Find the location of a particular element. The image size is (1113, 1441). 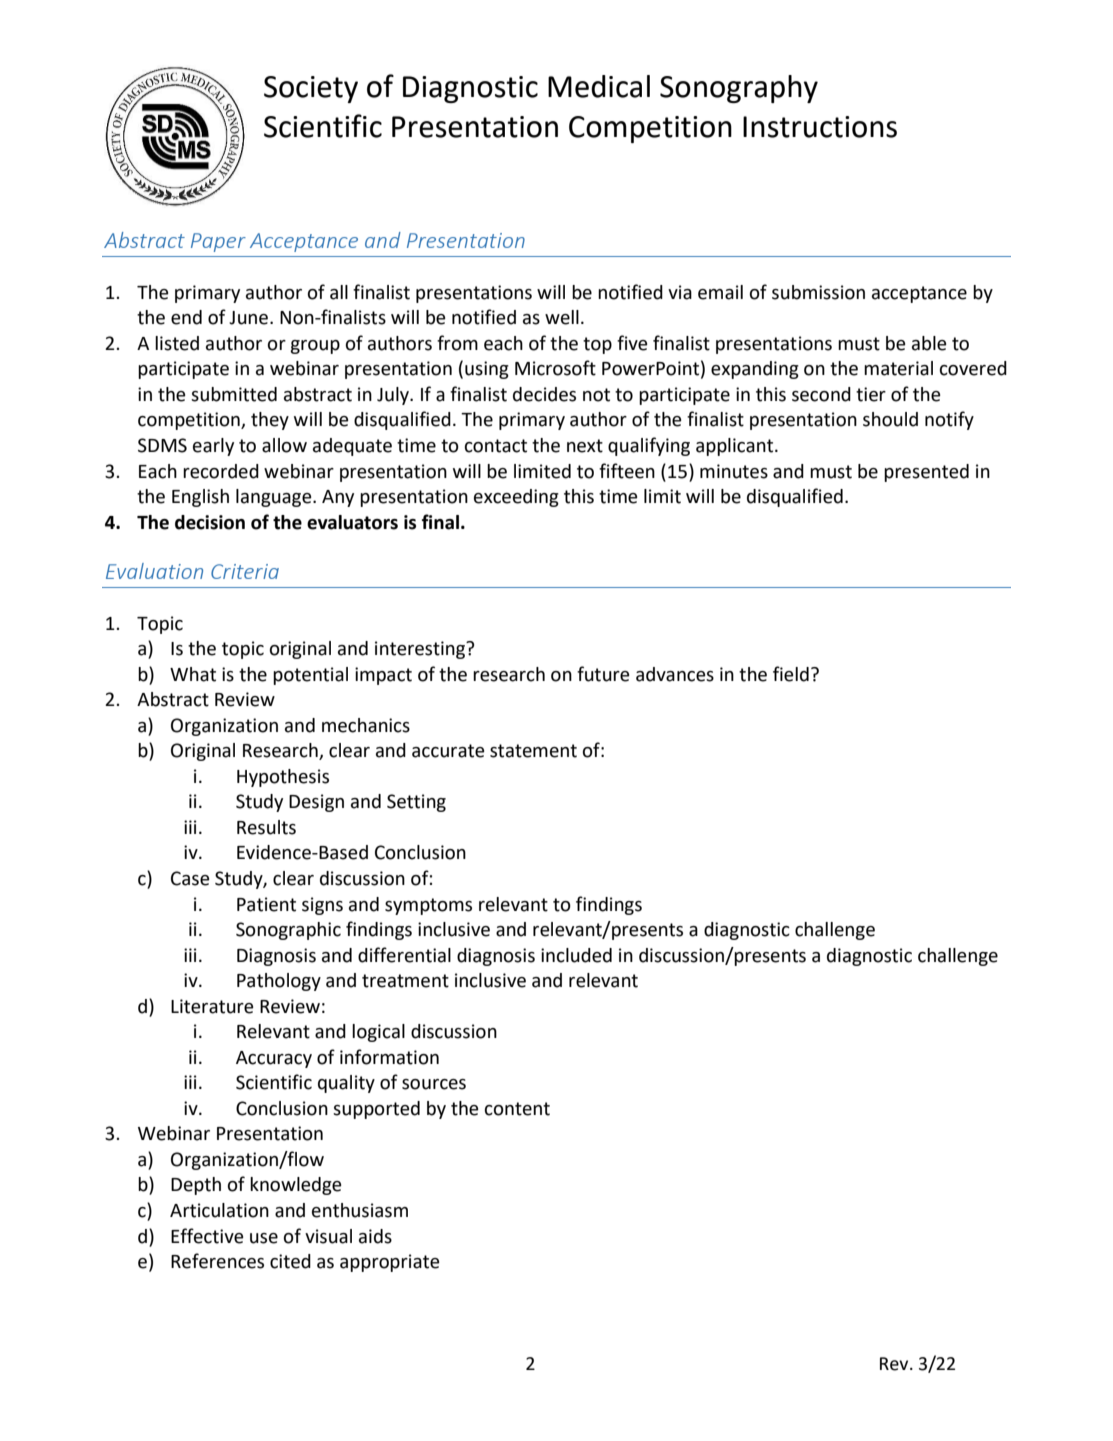

potential is located at coordinates (310, 676).
